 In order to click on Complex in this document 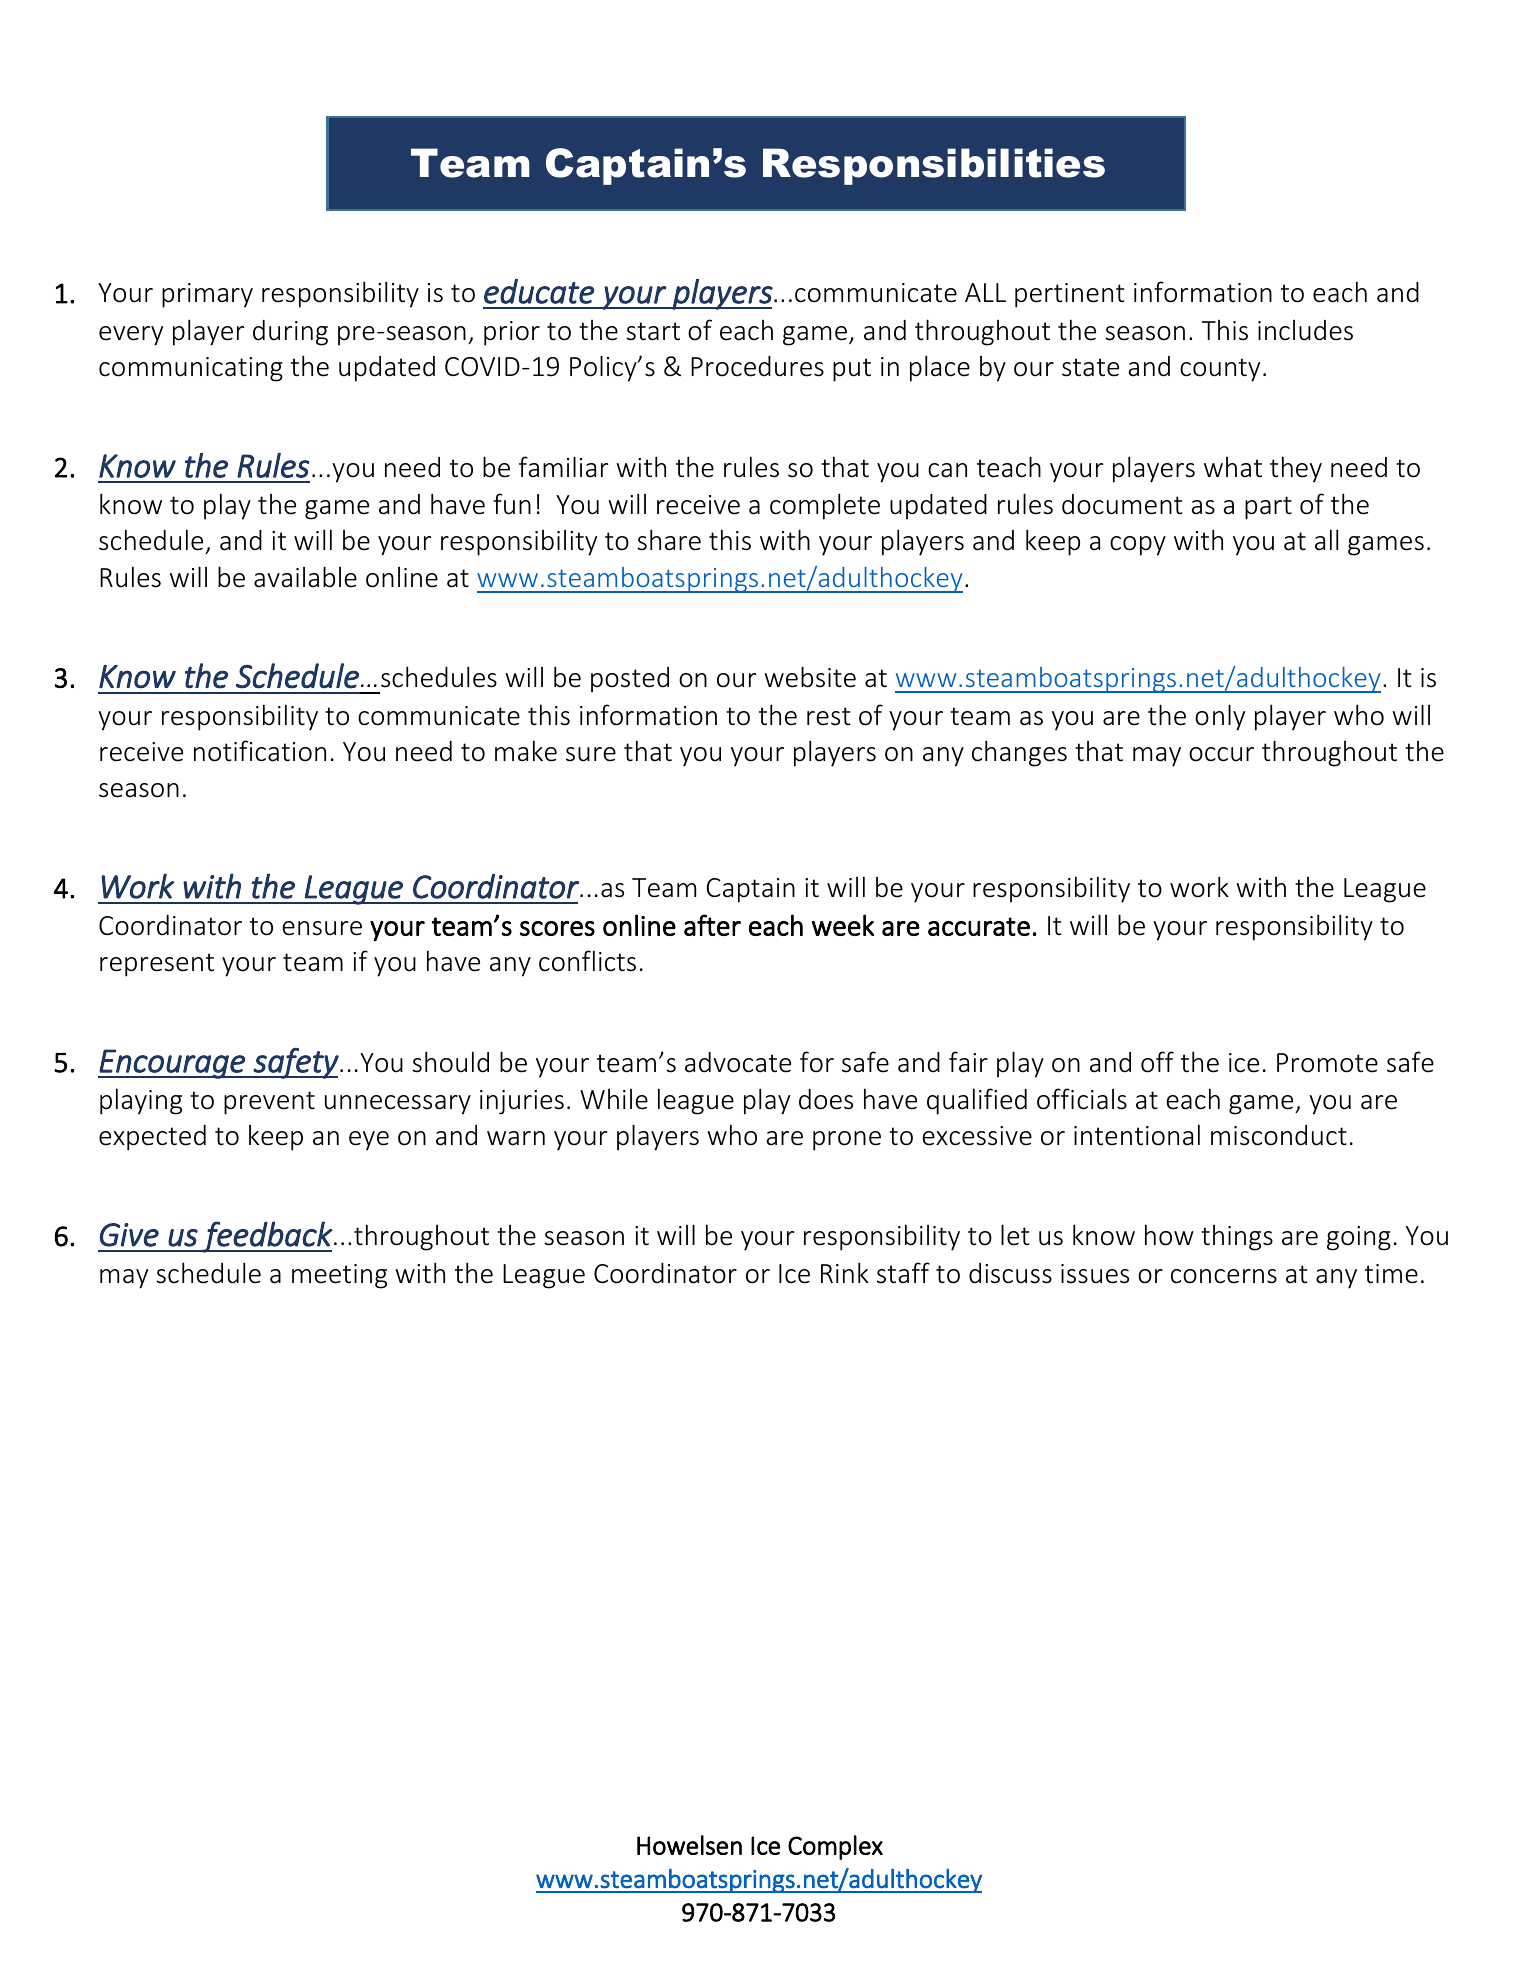, I will do `click(835, 1847)`.
